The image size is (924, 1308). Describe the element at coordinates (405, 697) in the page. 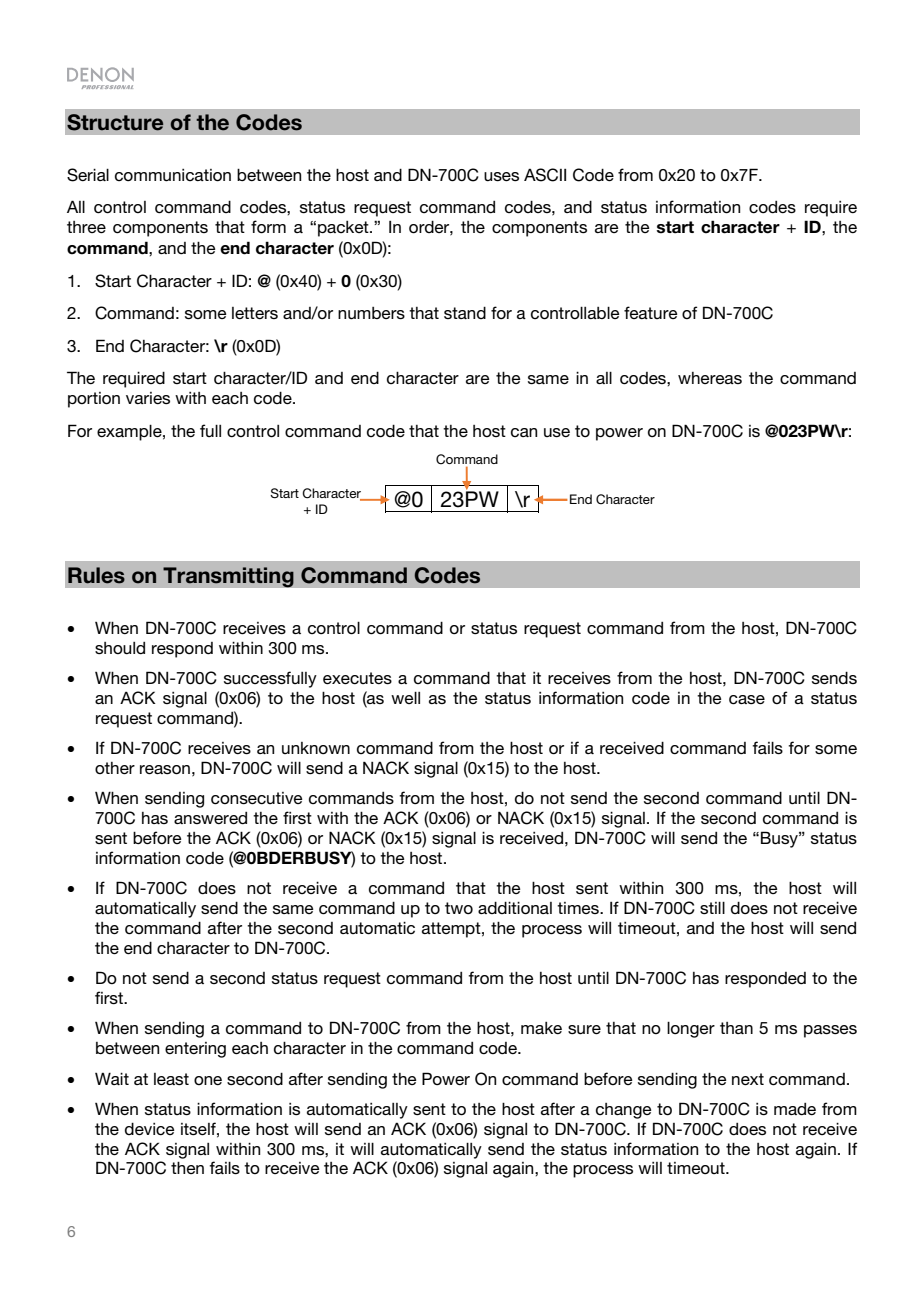

I see `well` at that location.
